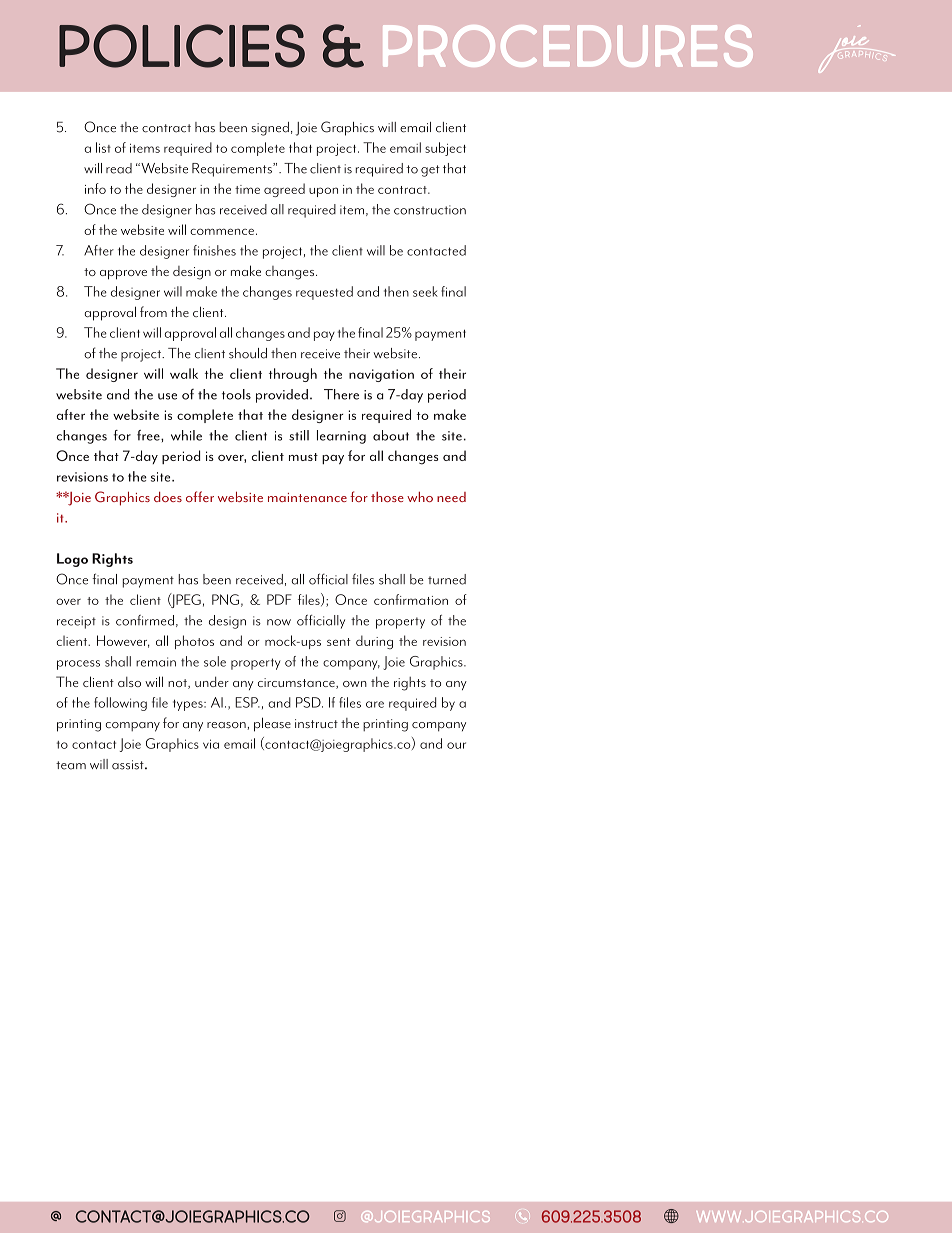  I want to click on through, so click(293, 375).
